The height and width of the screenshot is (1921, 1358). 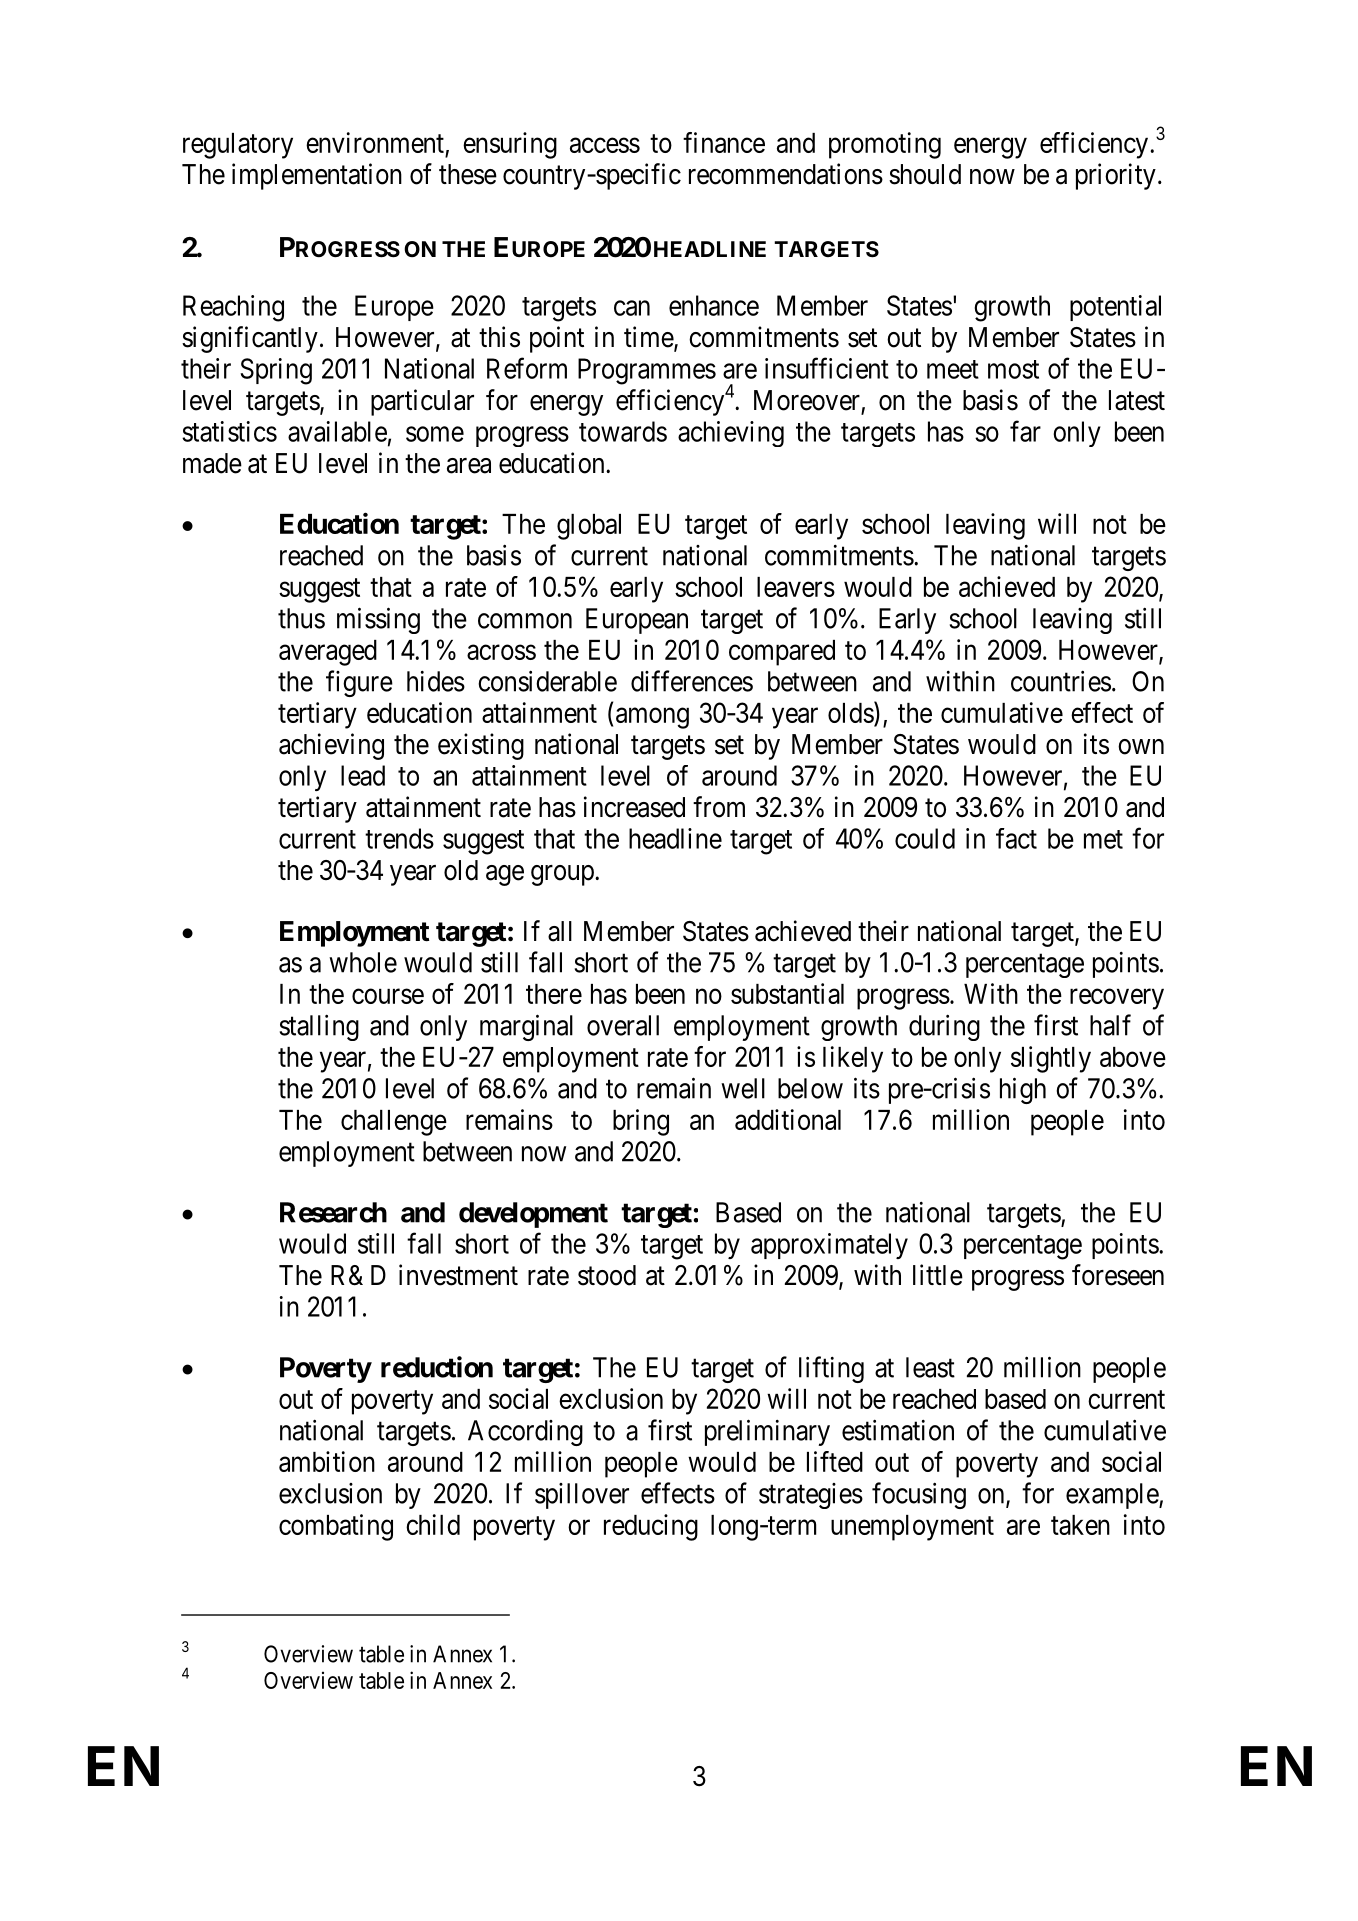 I want to click on countries, so click(x=1061, y=681).
